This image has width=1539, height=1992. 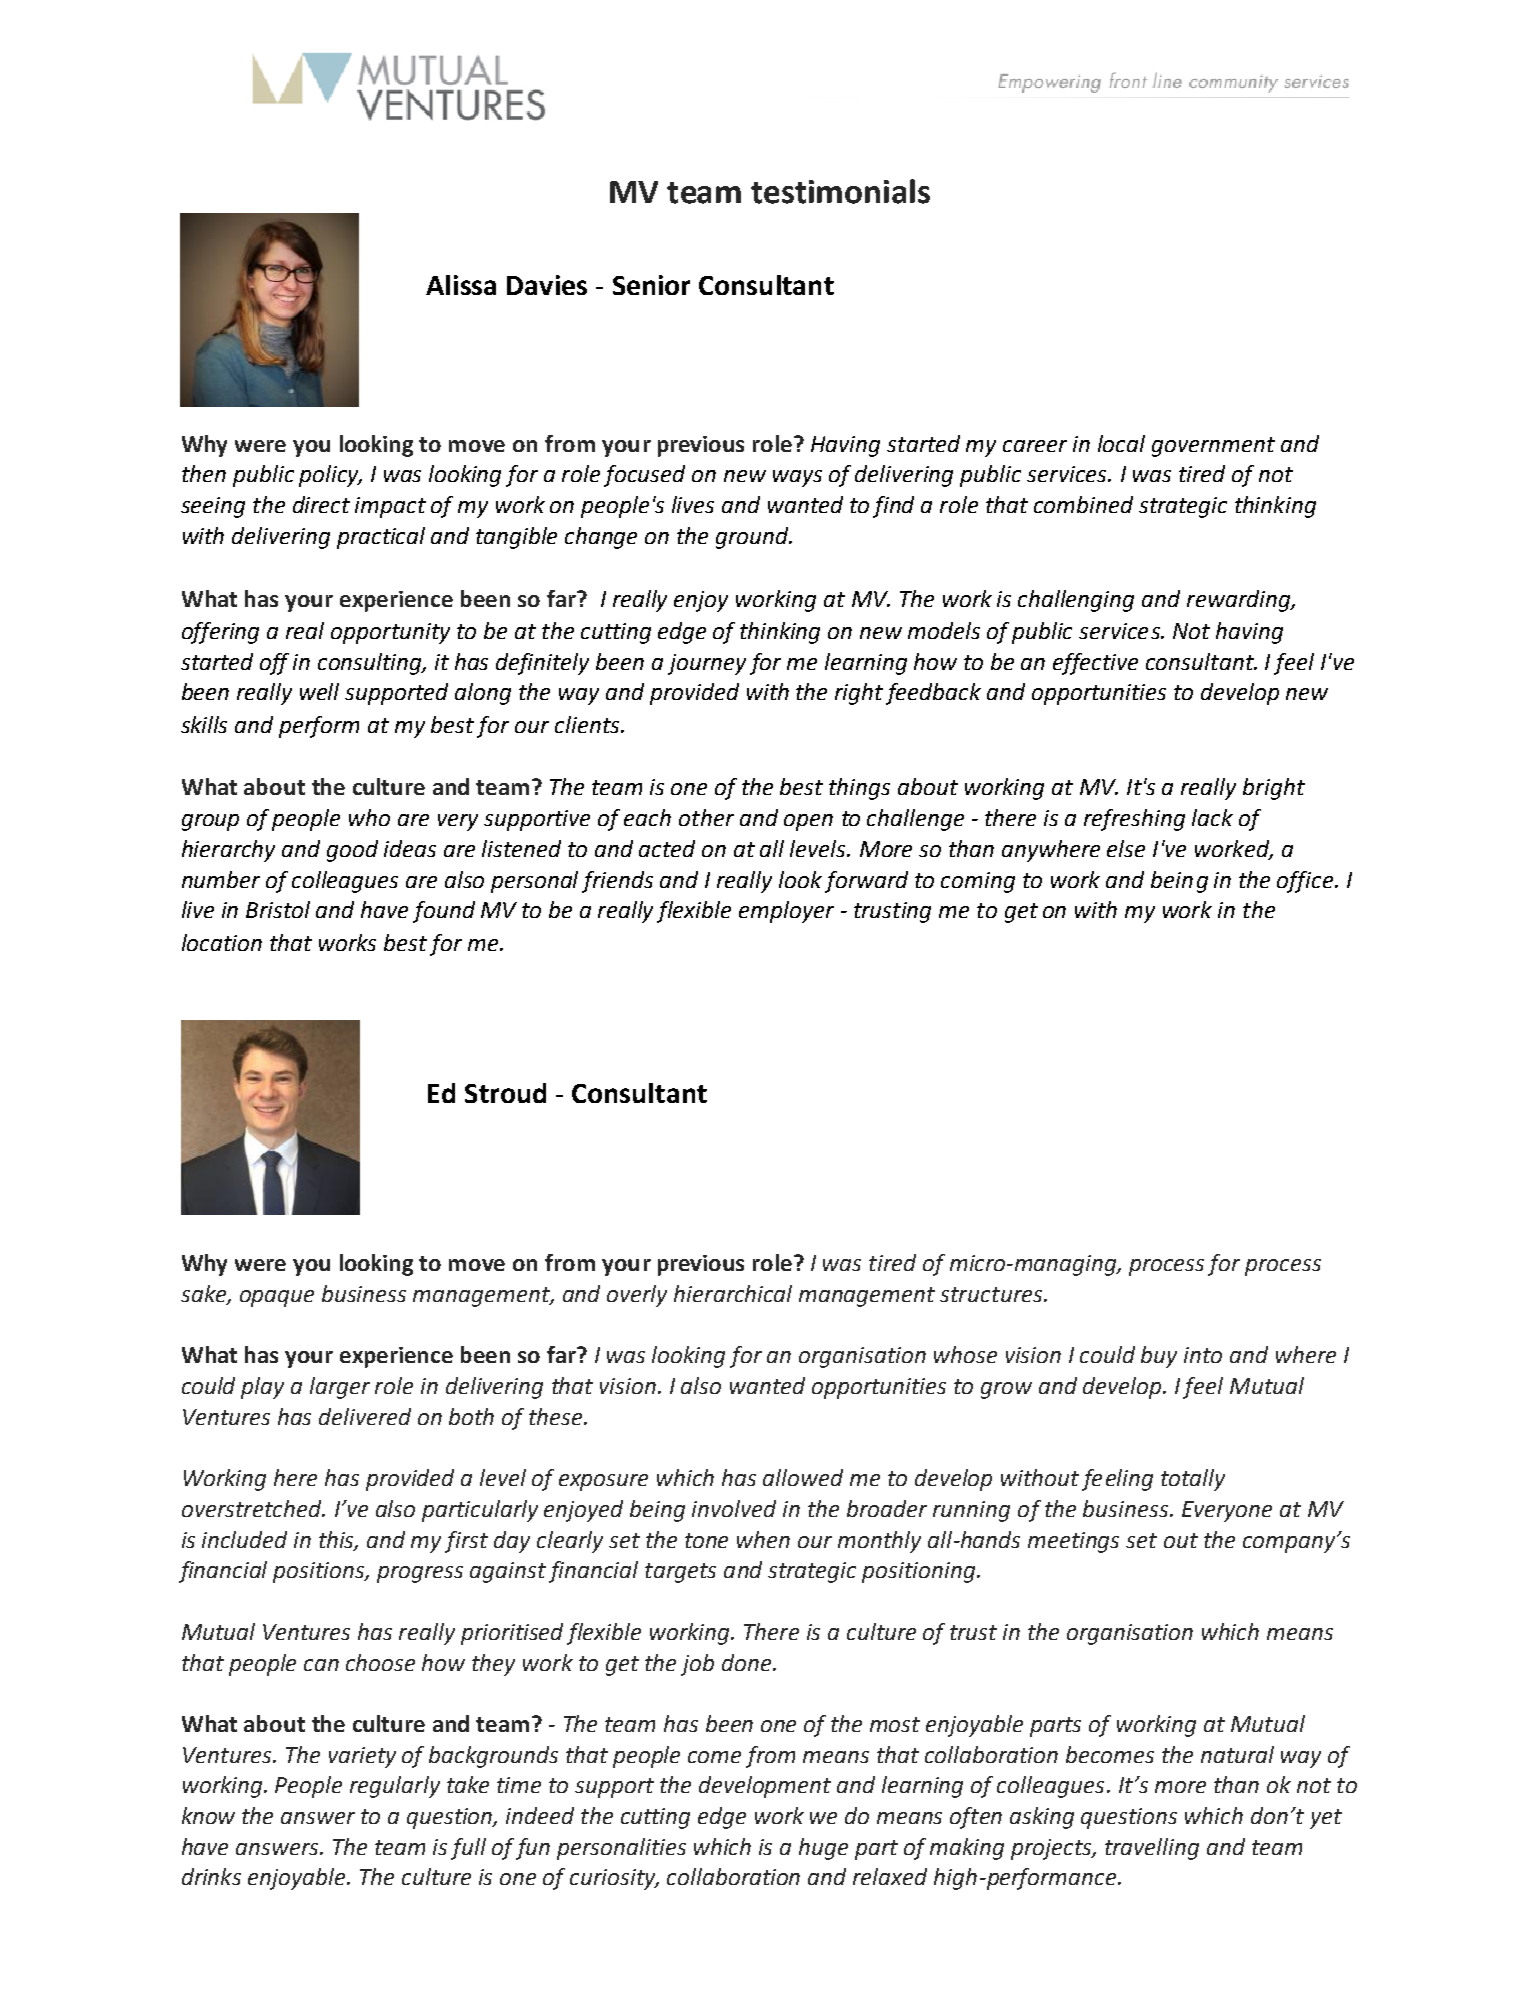 What do you see at coordinates (222, 942) in the image?
I see `location` at bounding box center [222, 942].
